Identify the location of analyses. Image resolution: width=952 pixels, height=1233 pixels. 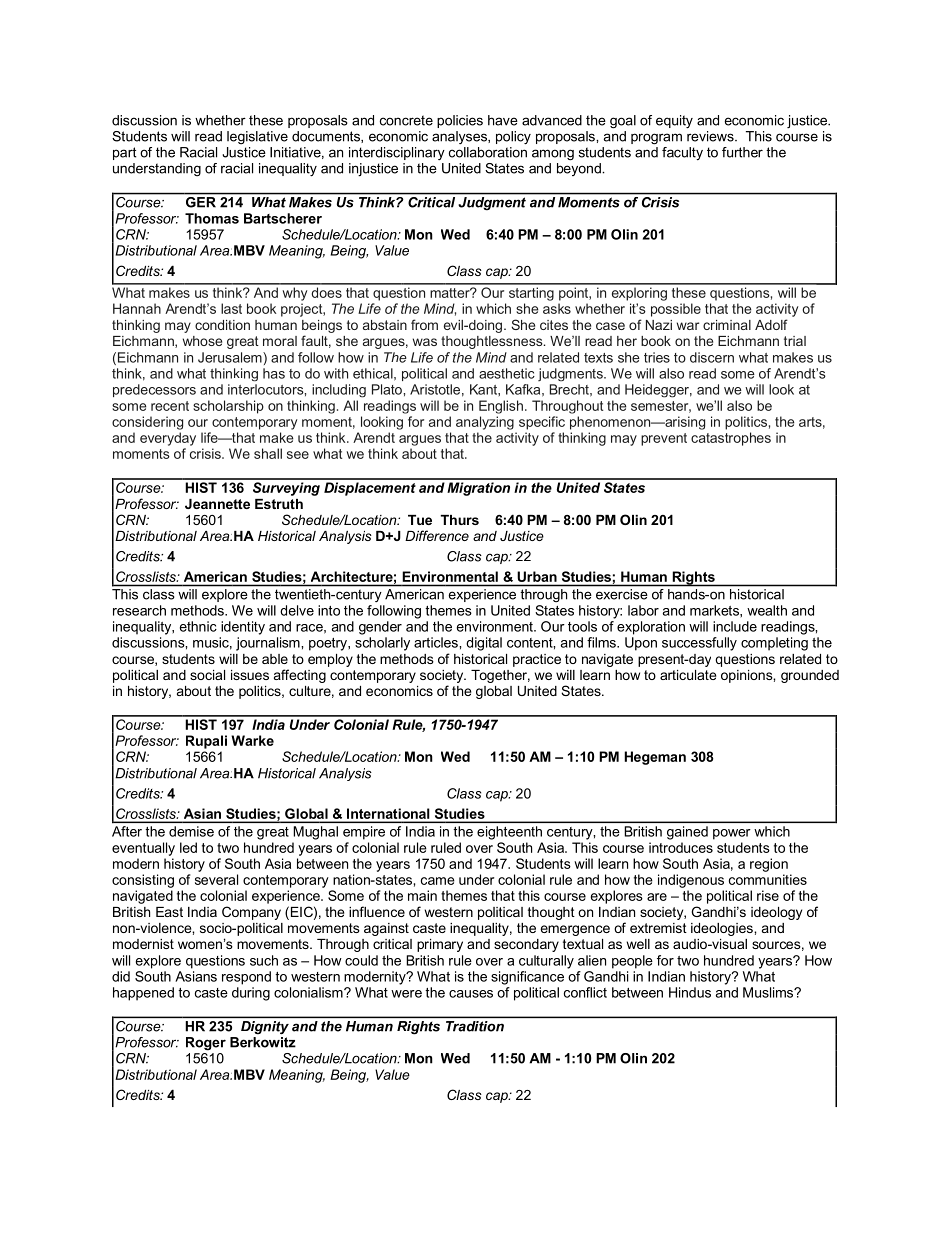
(460, 137).
